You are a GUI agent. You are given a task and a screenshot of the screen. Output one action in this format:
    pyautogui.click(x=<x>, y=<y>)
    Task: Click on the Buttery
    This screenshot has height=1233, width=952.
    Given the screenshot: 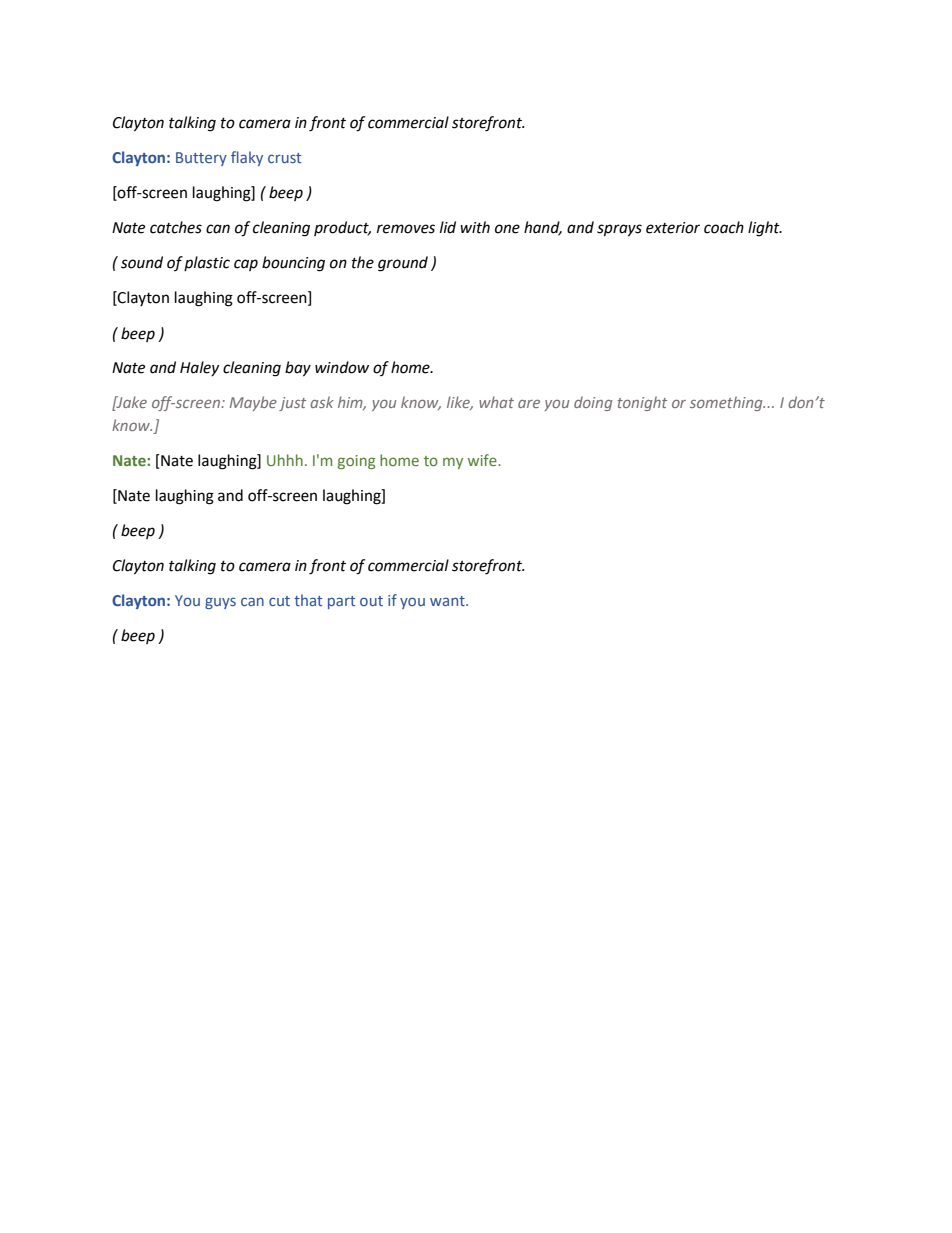 What is the action you would take?
    pyautogui.click(x=201, y=159)
